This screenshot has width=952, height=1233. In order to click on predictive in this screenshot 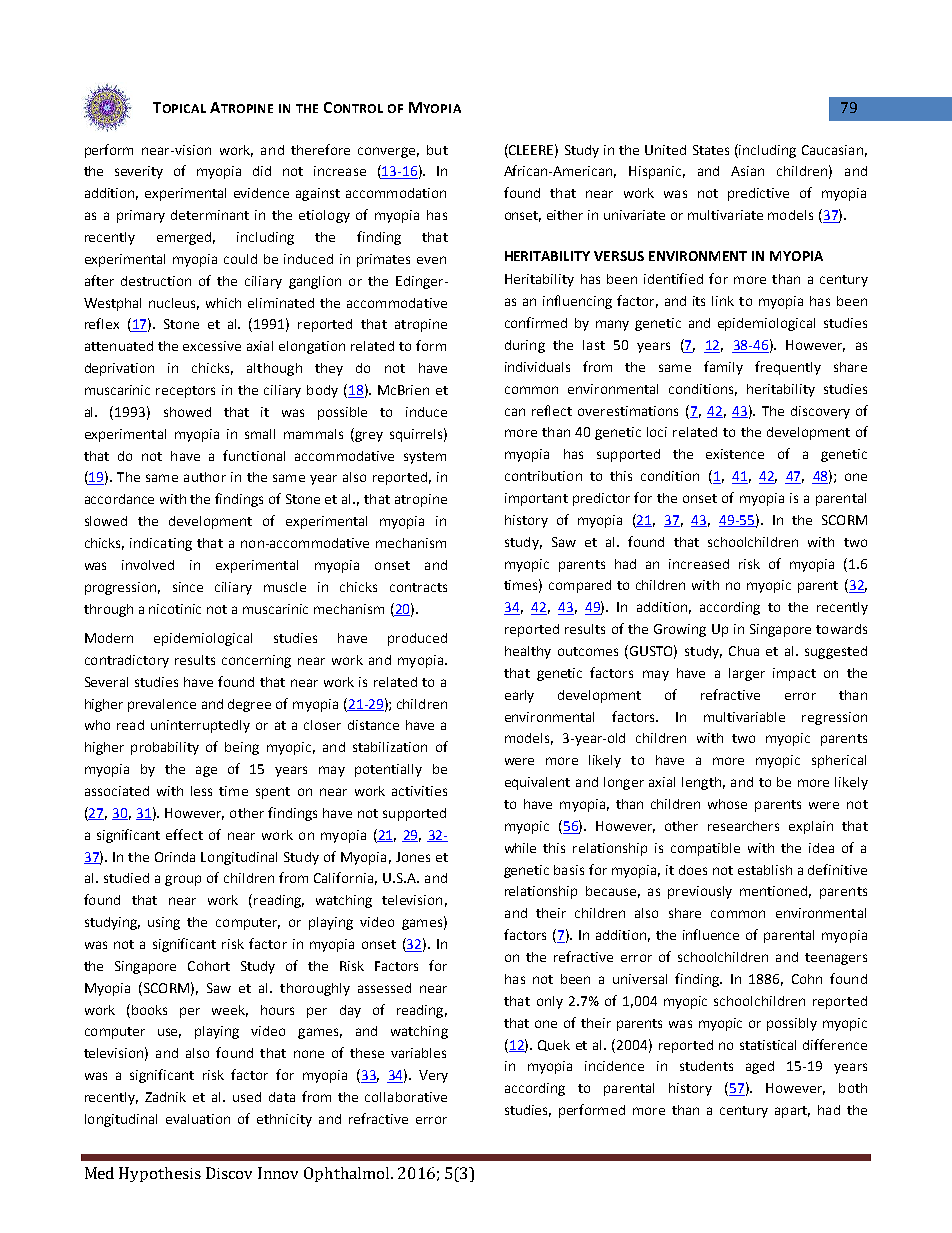, I will do `click(758, 194)`.
